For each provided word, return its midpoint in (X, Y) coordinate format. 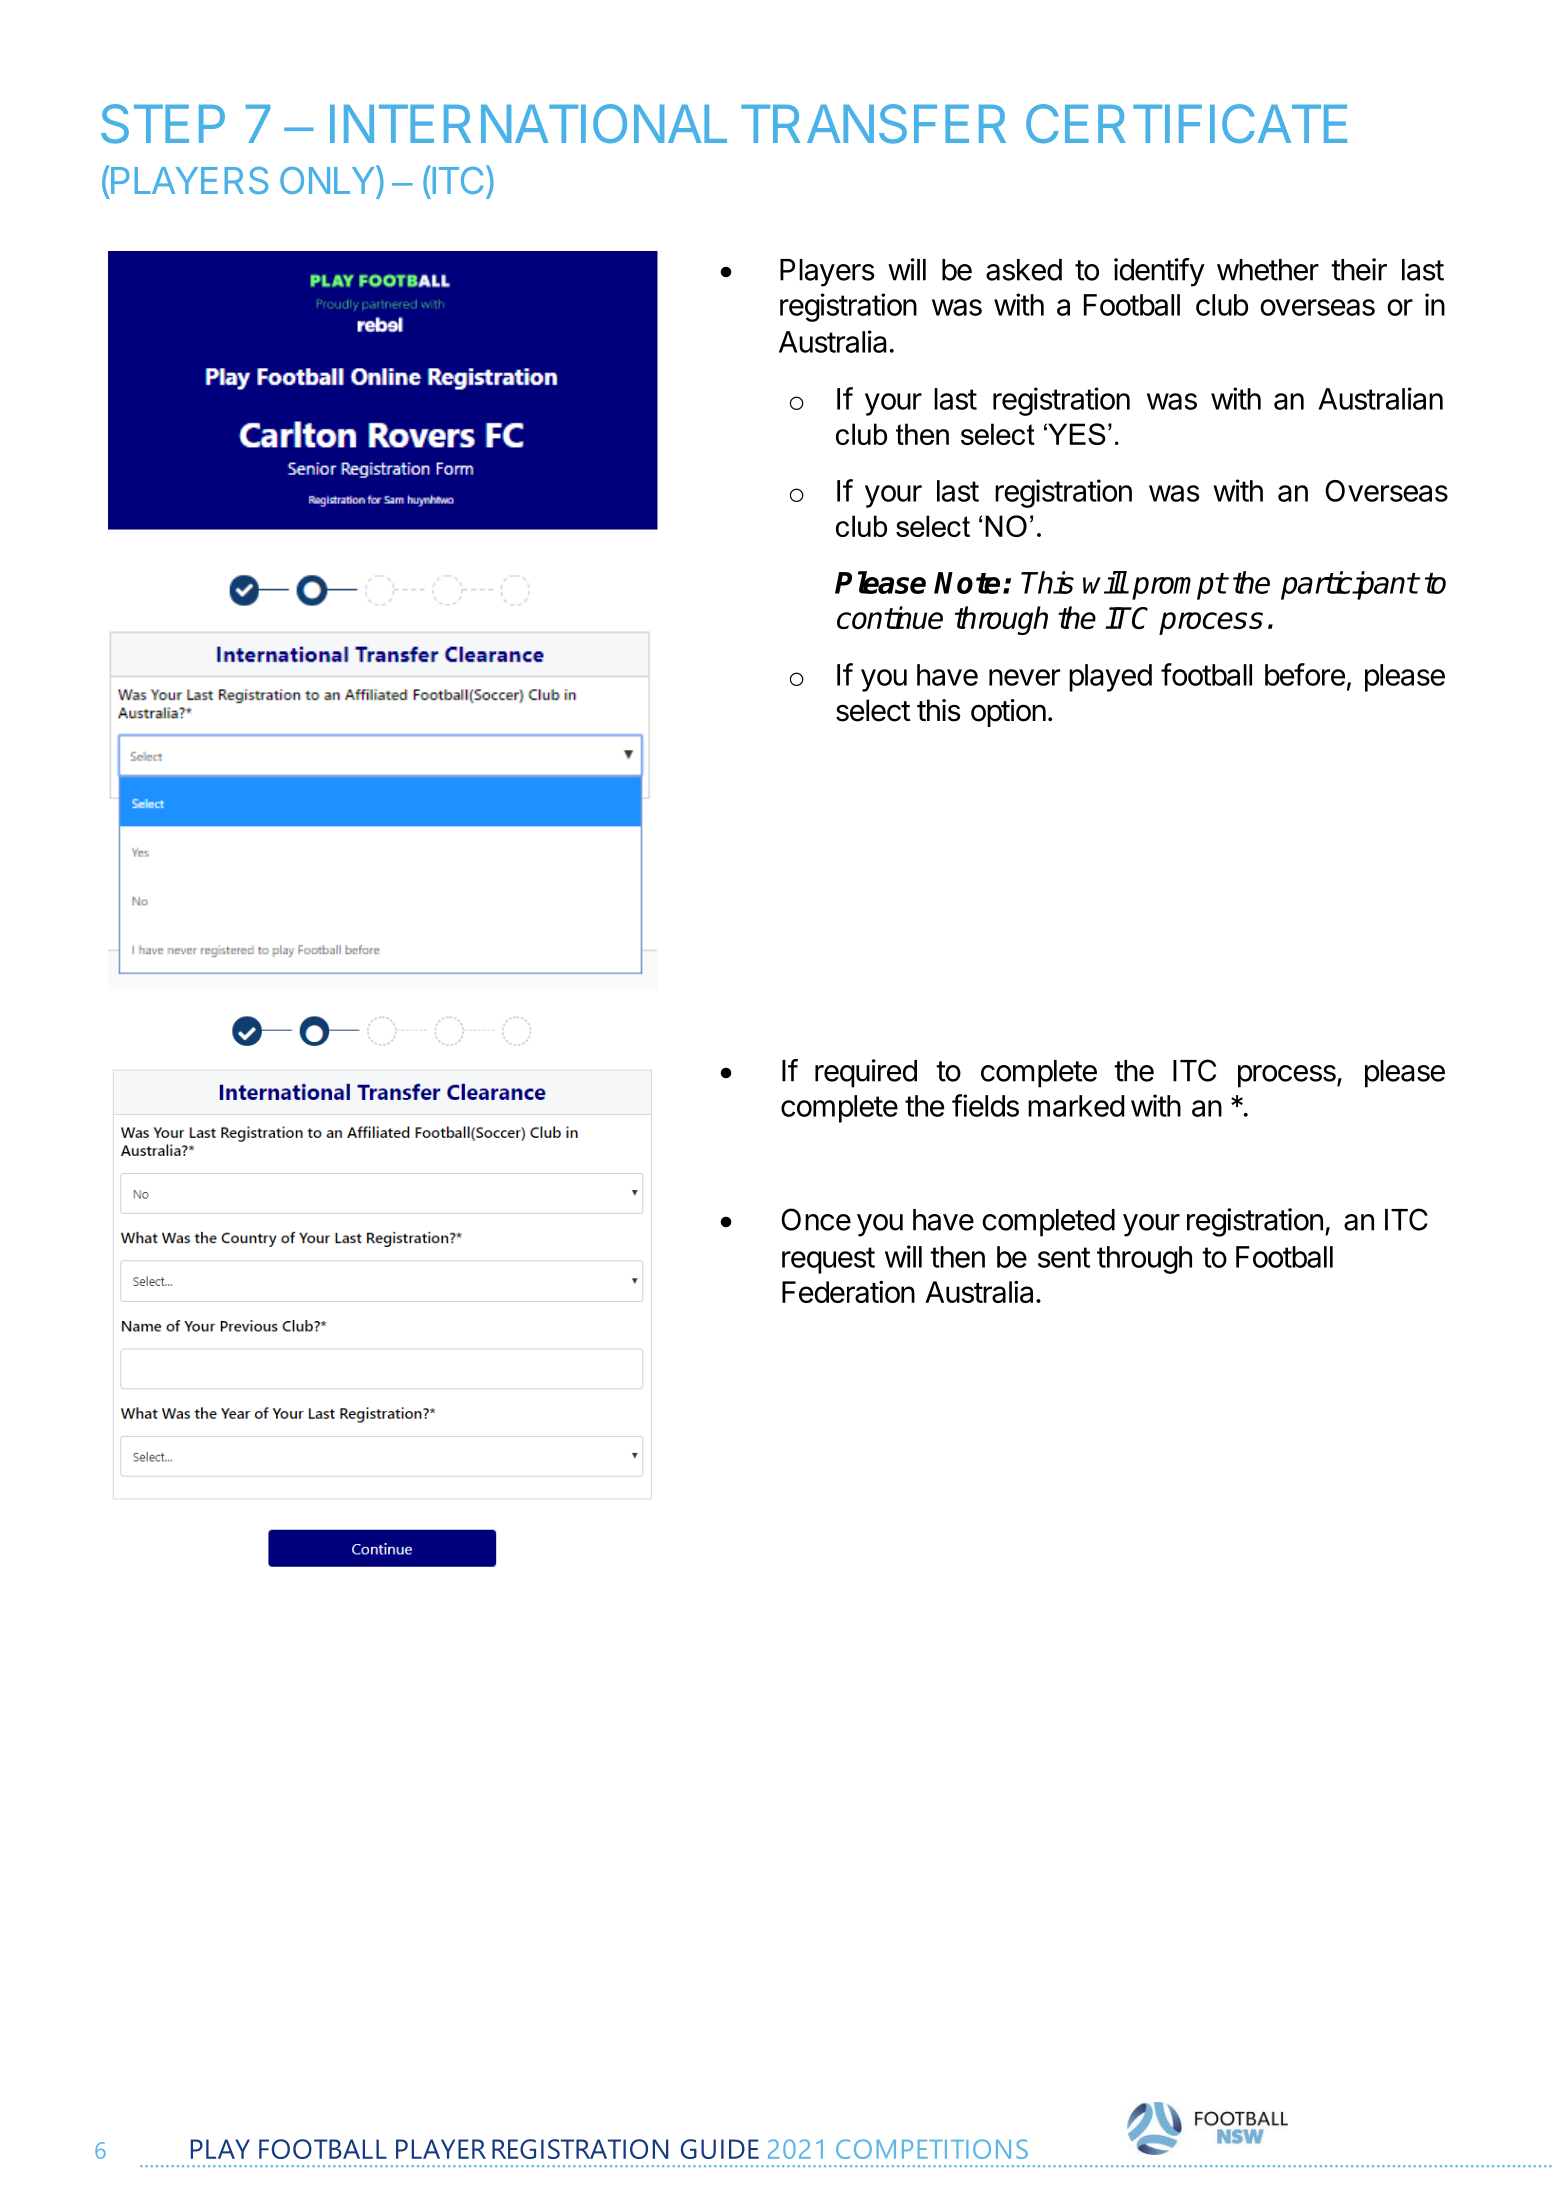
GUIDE (720, 2149)
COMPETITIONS (932, 2149)
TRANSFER (873, 124)
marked (1076, 1106)
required (866, 1073)
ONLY (328, 179)
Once (816, 1219)
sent (1064, 1257)
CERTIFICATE (1186, 123)
